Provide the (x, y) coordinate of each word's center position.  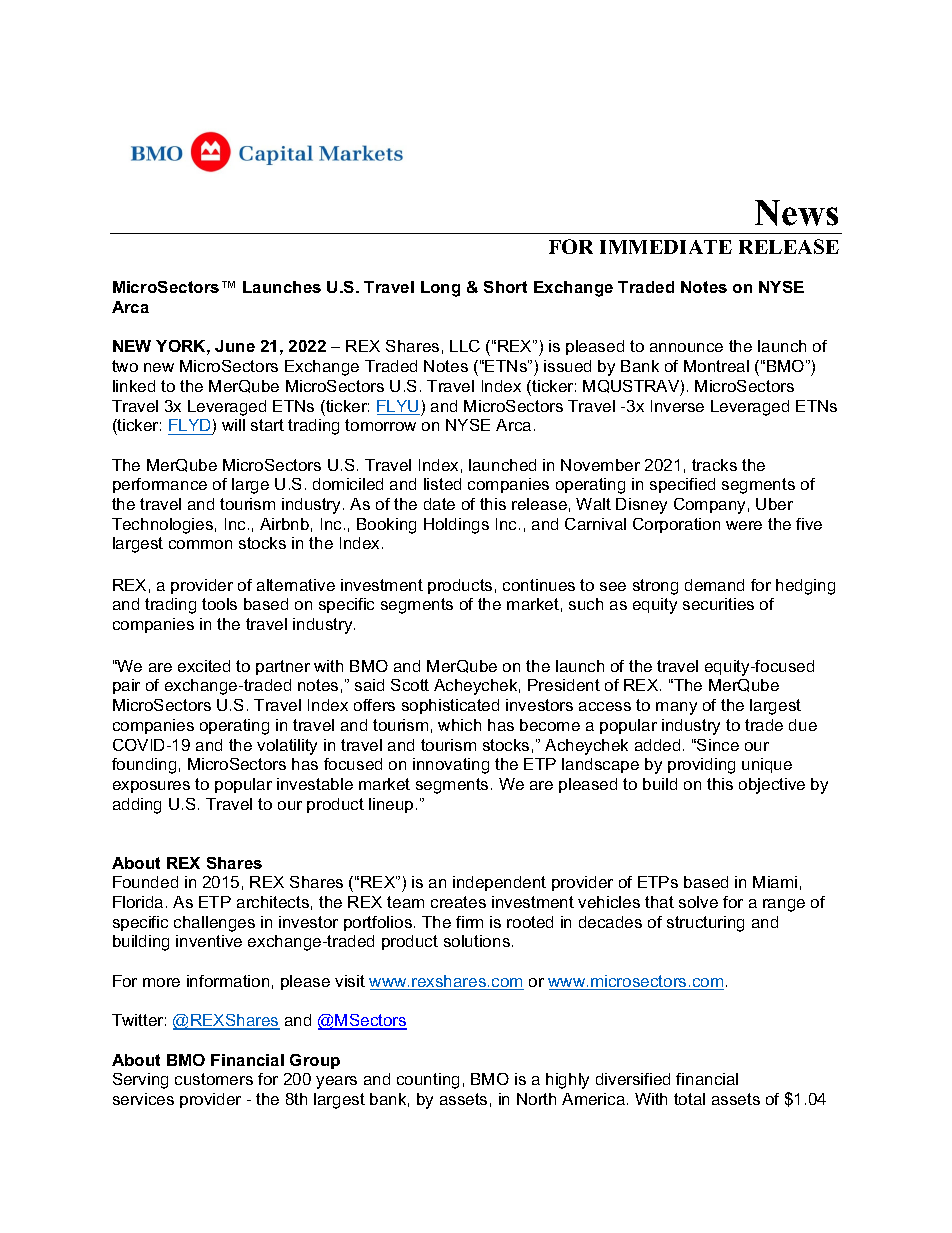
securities (718, 604)
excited (204, 666)
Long (440, 289)
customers (214, 1079)
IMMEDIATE (666, 247)
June (235, 346)
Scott (410, 685)
